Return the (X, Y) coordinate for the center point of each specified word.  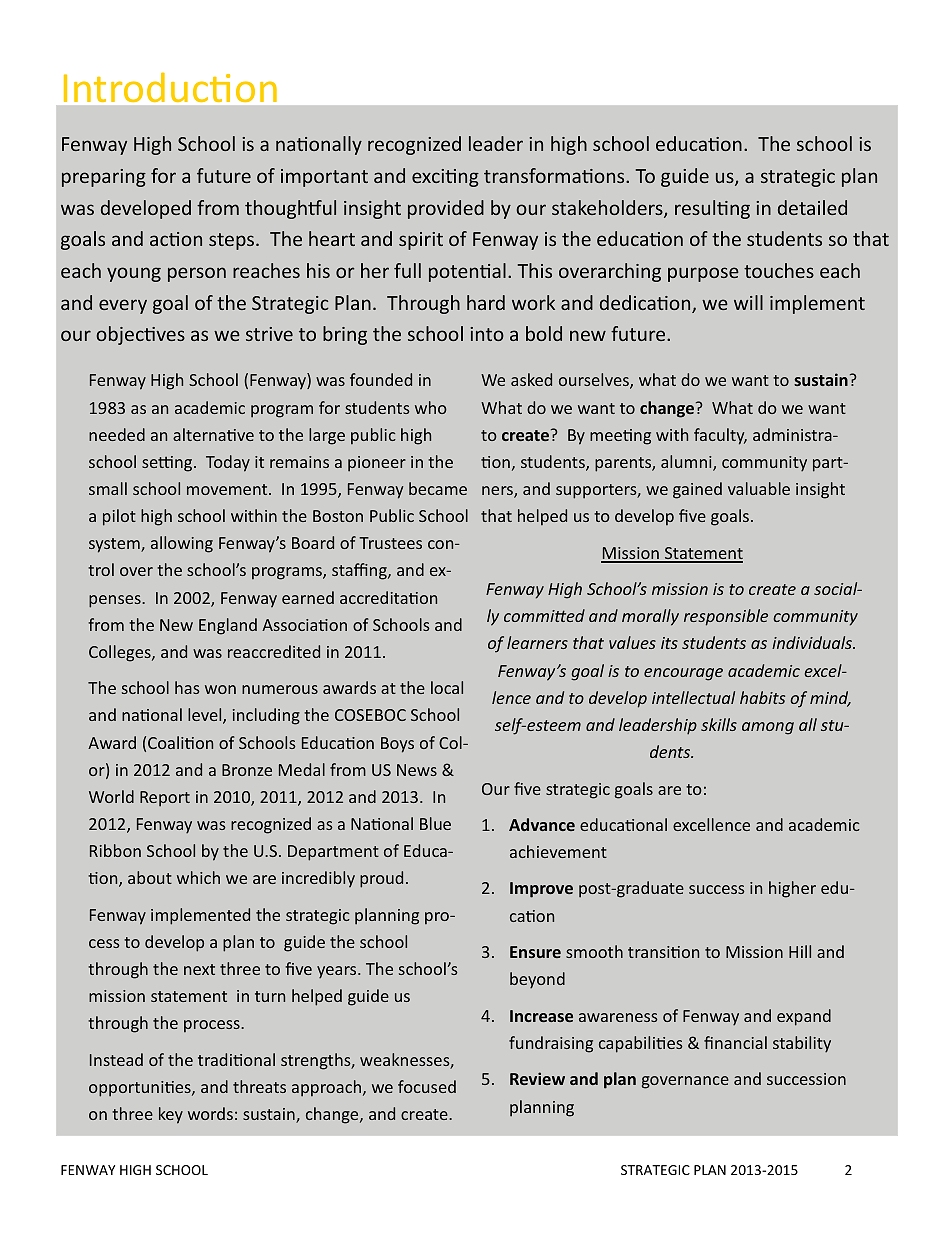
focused (427, 1086)
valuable (759, 488)
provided (446, 209)
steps (231, 241)
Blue (435, 823)
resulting (712, 209)
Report (165, 799)
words (210, 1113)
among (768, 728)
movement (228, 489)
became (438, 488)
